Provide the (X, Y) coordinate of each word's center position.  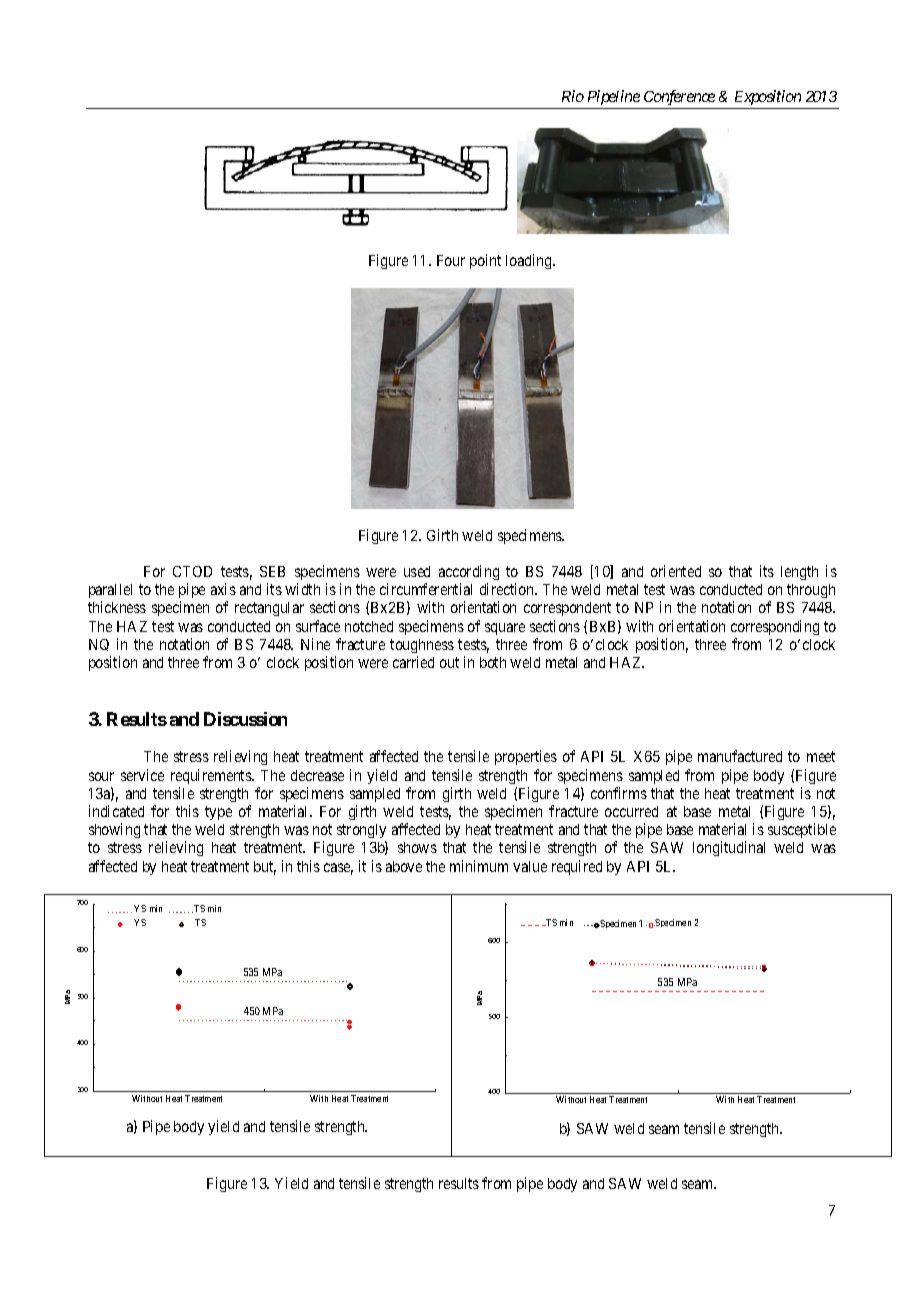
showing (114, 830)
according (469, 572)
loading (530, 261)
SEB (272, 571)
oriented (676, 571)
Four (451, 260)
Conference (679, 97)
